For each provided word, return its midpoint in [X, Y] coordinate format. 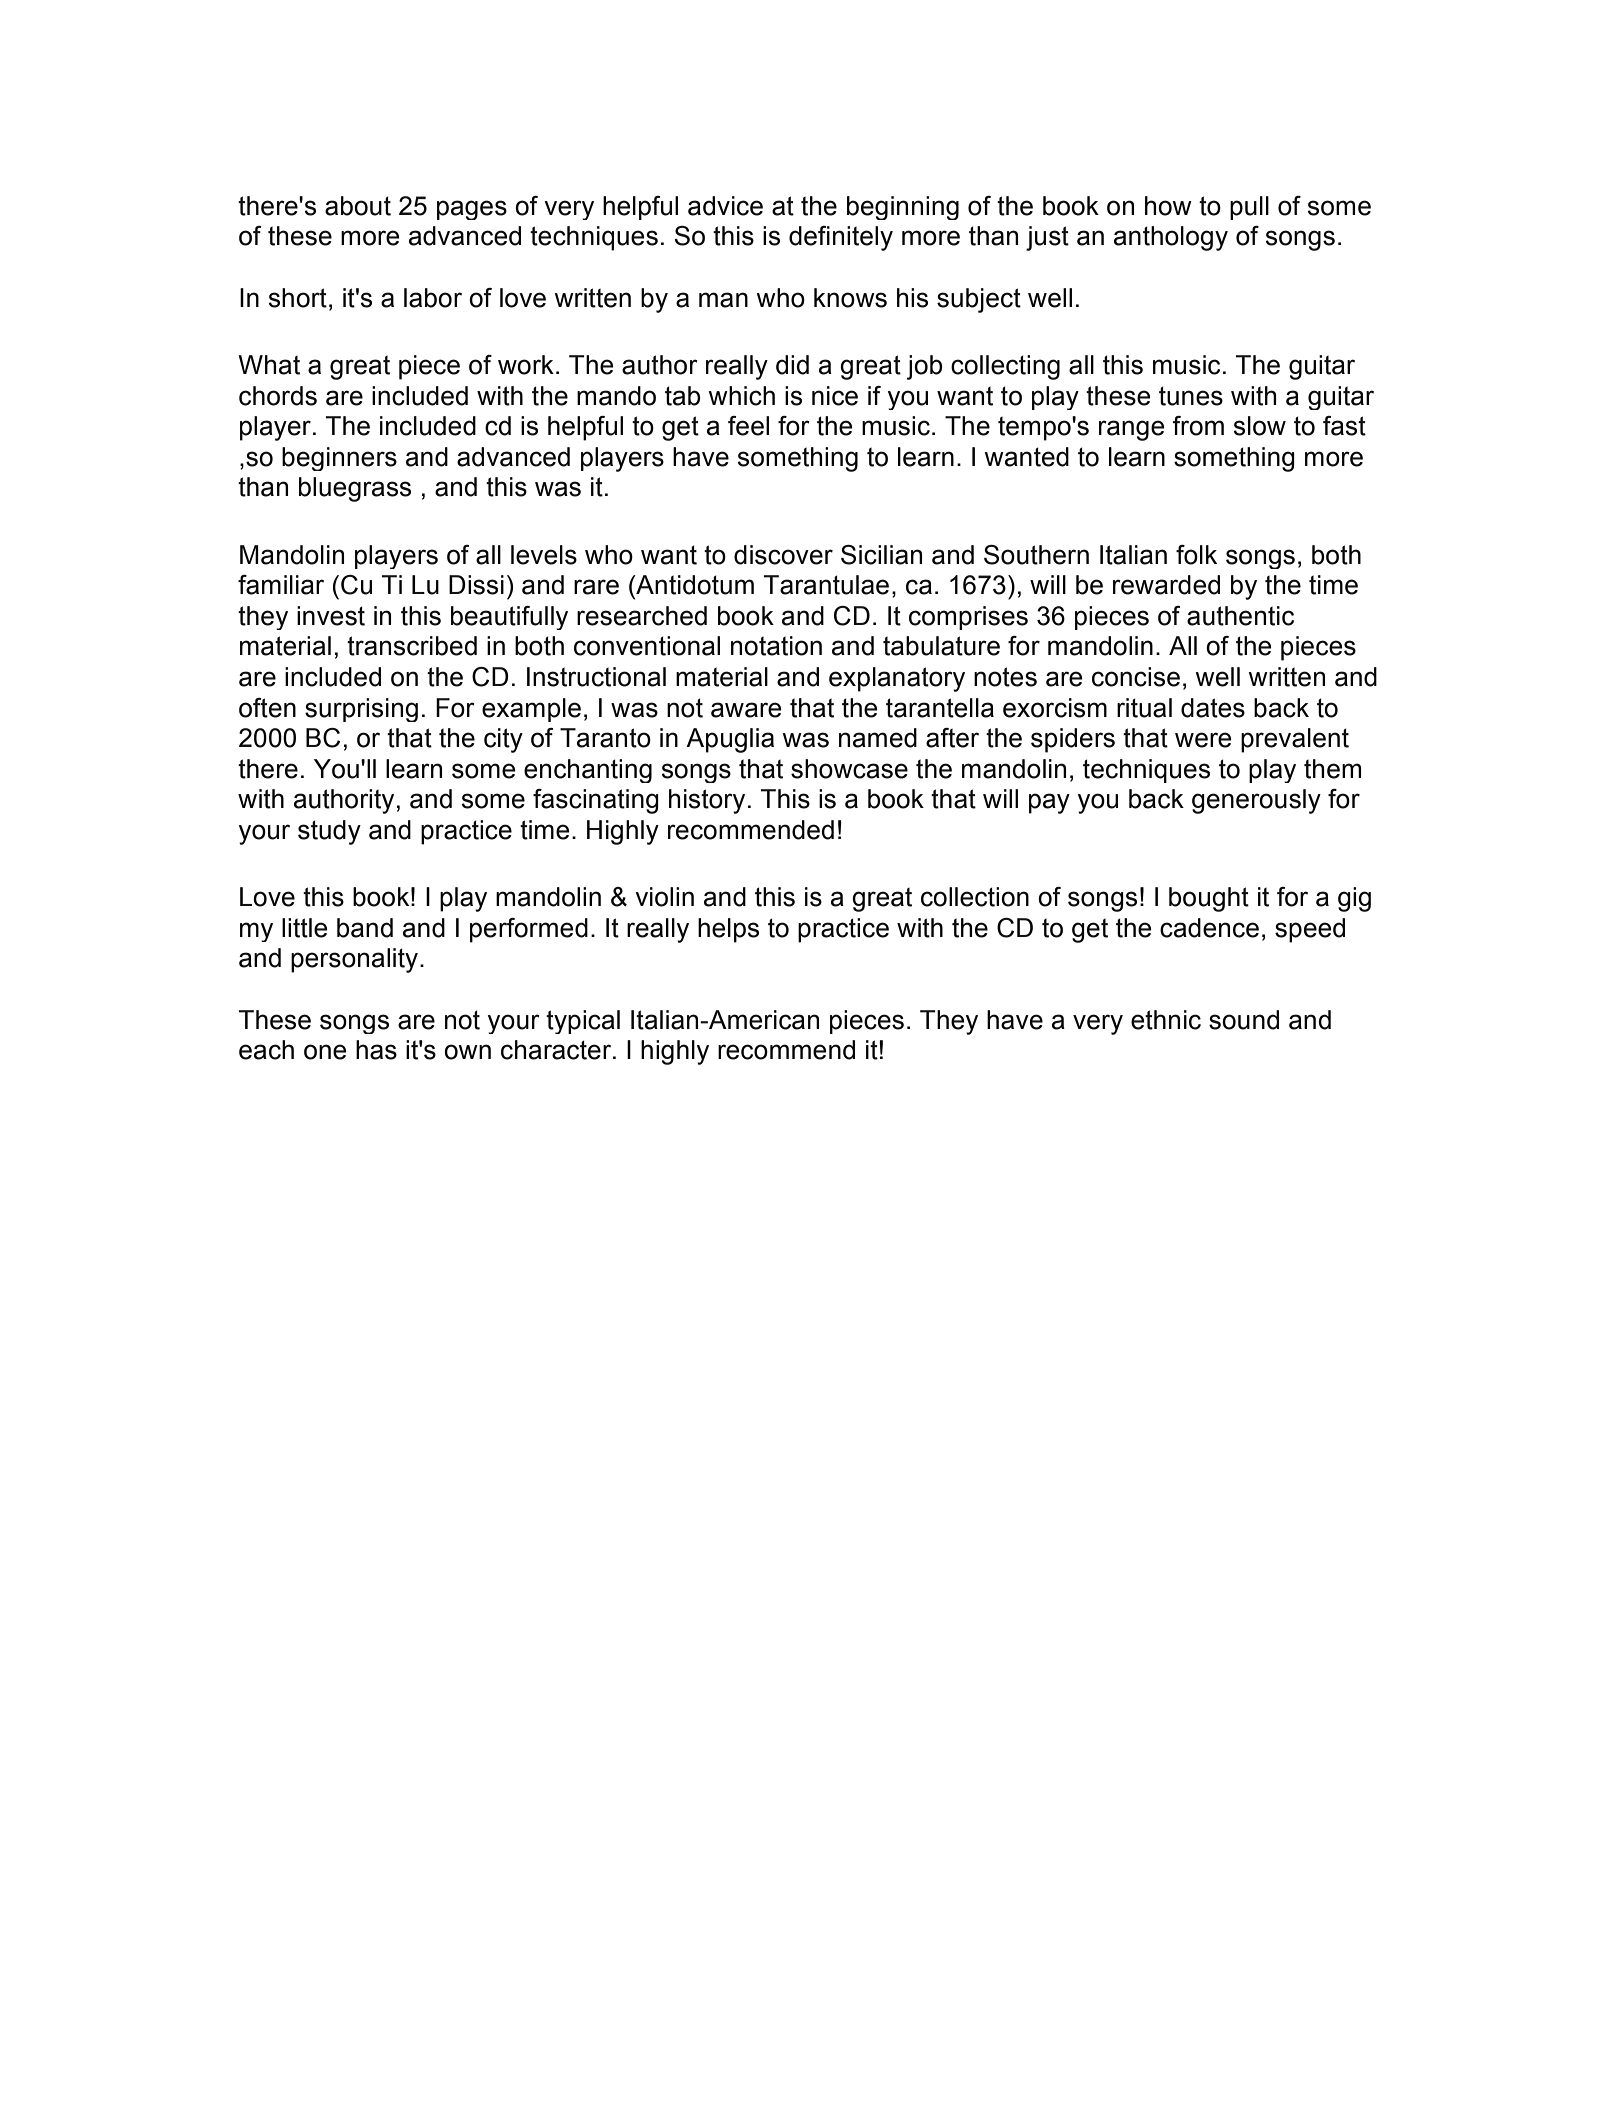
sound [1244, 1020]
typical [583, 1022]
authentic [1240, 616]
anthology [1171, 238]
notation [776, 646]
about [358, 206]
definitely [841, 238]
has [376, 1050]
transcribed [412, 646]
